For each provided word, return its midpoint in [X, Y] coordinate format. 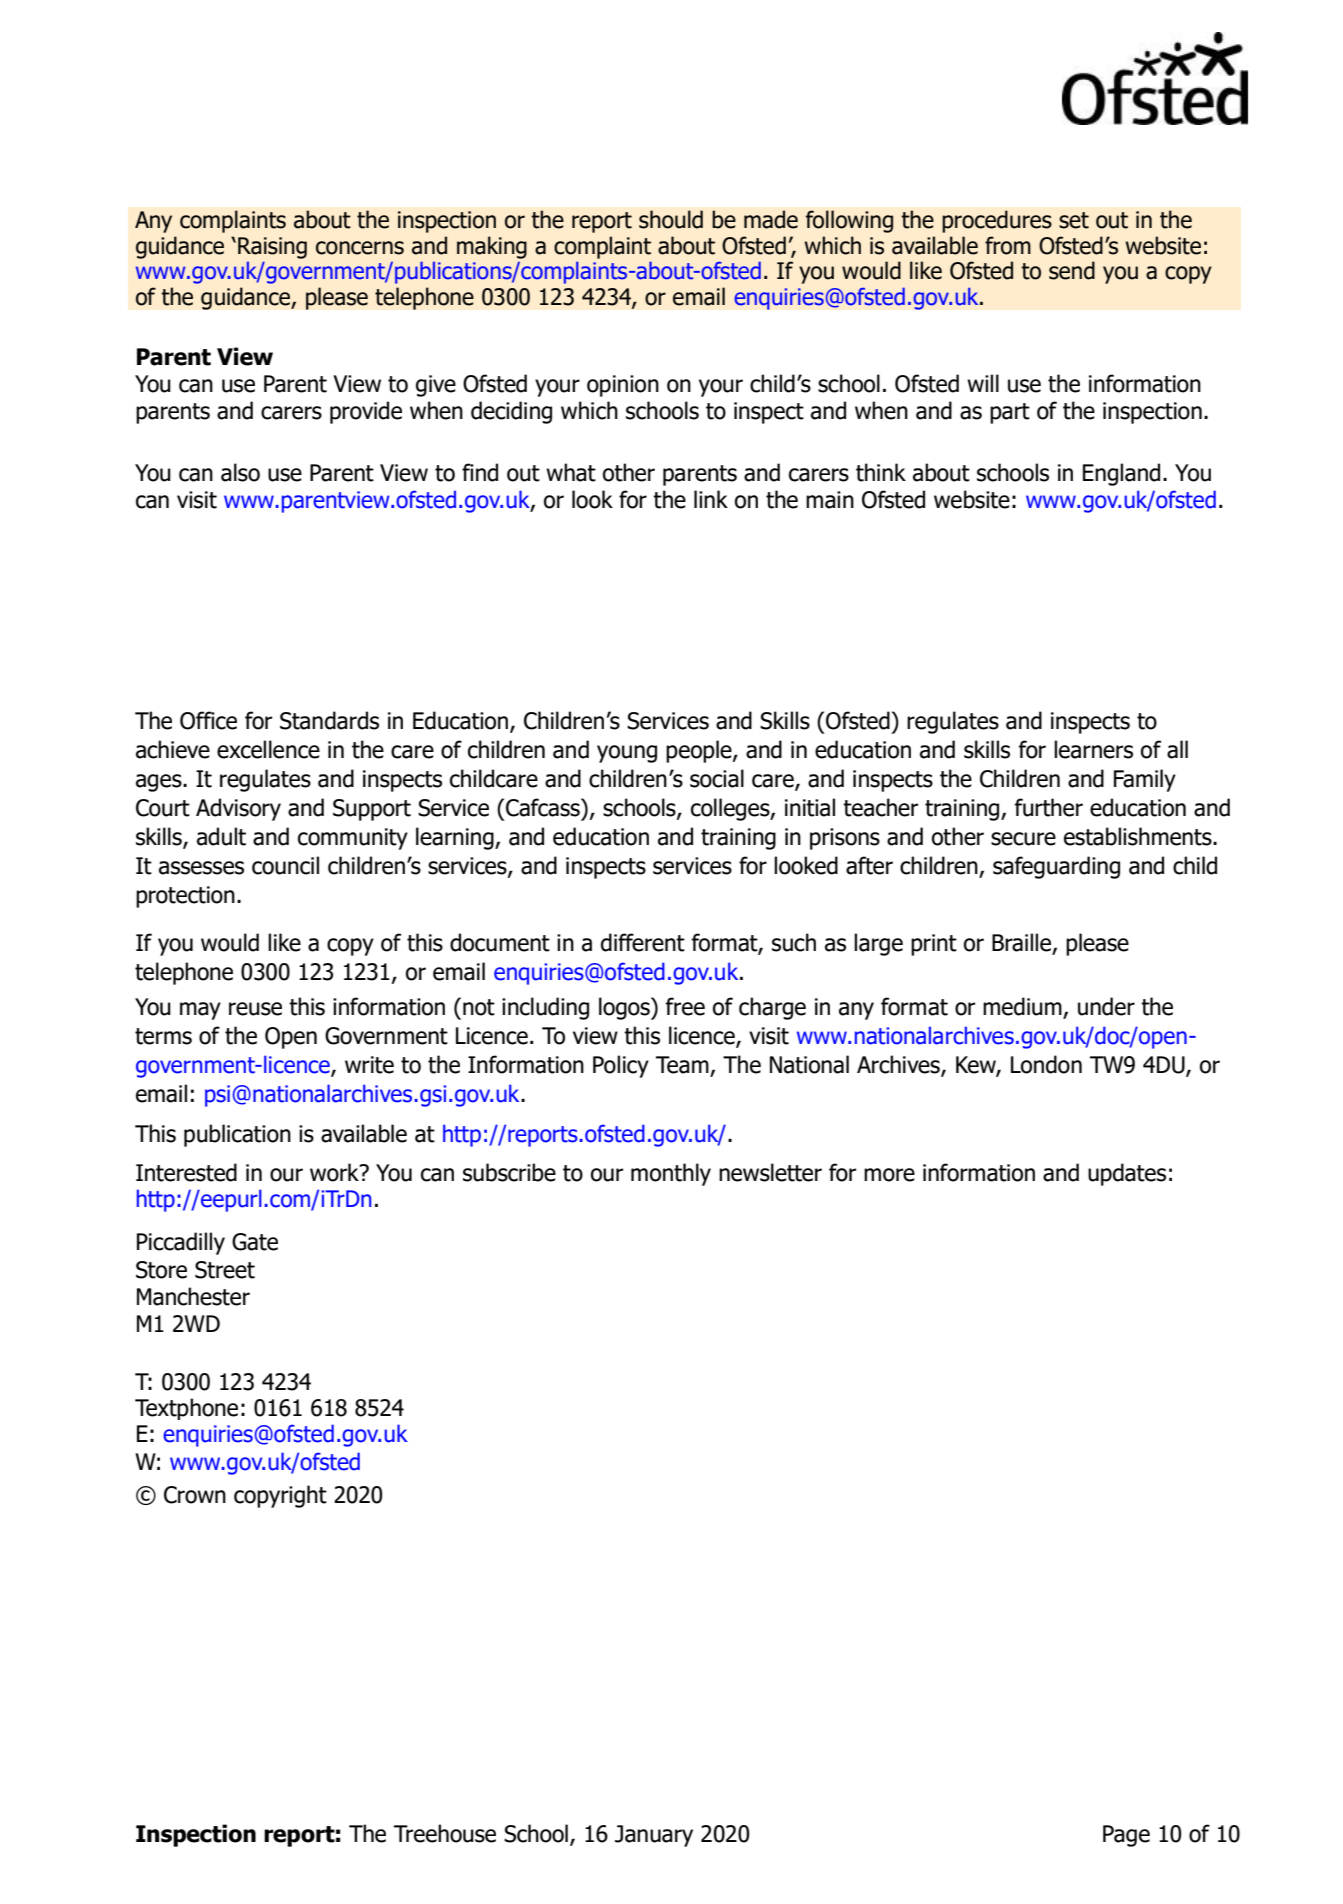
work [336, 1172]
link [711, 499]
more [889, 1175]
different [643, 942]
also [240, 472]
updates [1127, 1174]
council [285, 865]
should [671, 219]
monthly [671, 1174]
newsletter [770, 1172]
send [1072, 270]
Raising [272, 248]
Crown [195, 1495]
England [1121, 474]
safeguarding [1056, 867]
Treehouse [445, 1833]
